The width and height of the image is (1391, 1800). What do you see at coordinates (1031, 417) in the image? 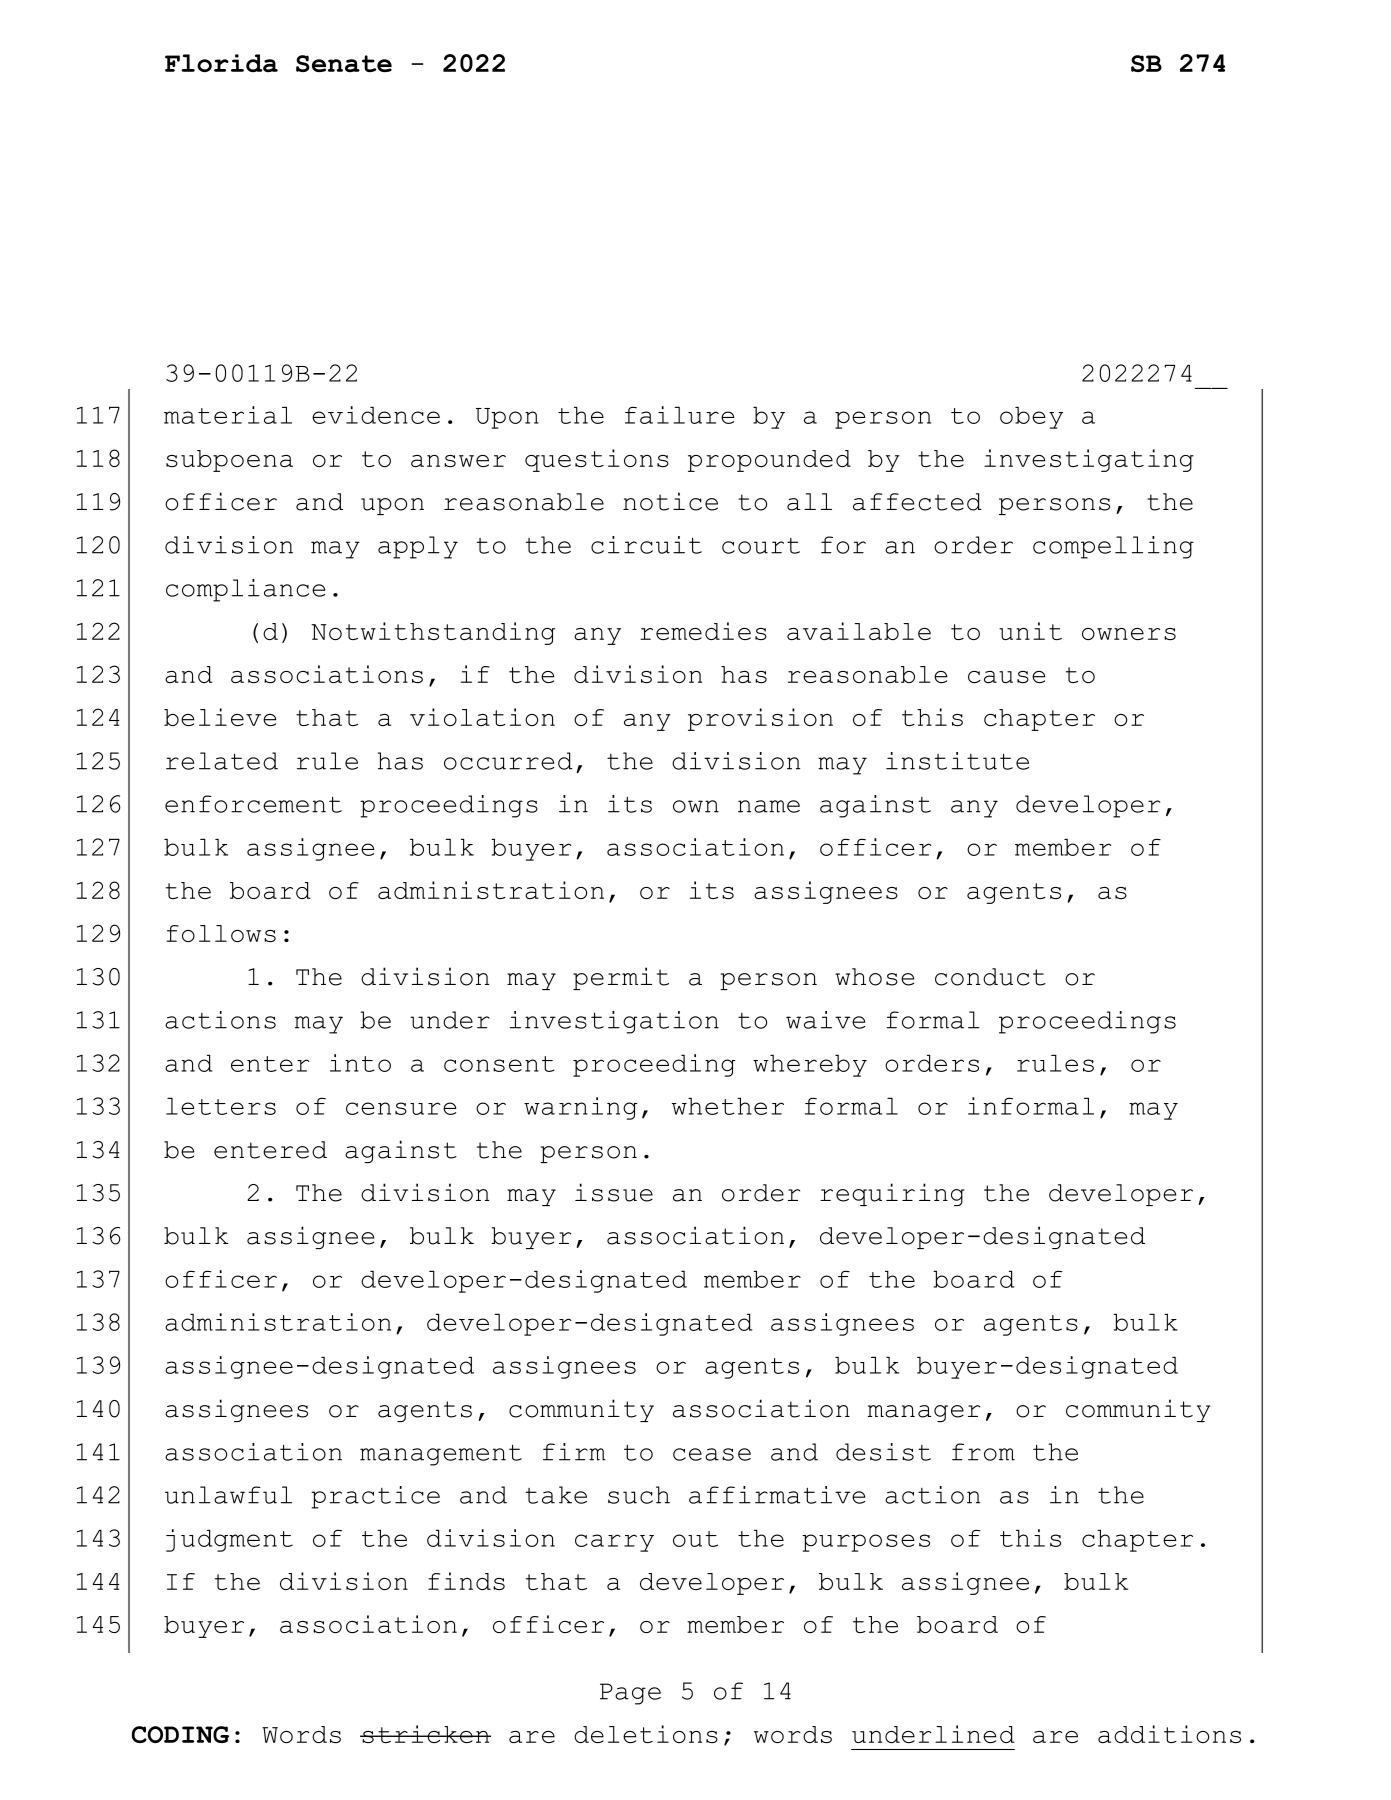
I see `obey` at bounding box center [1031, 417].
